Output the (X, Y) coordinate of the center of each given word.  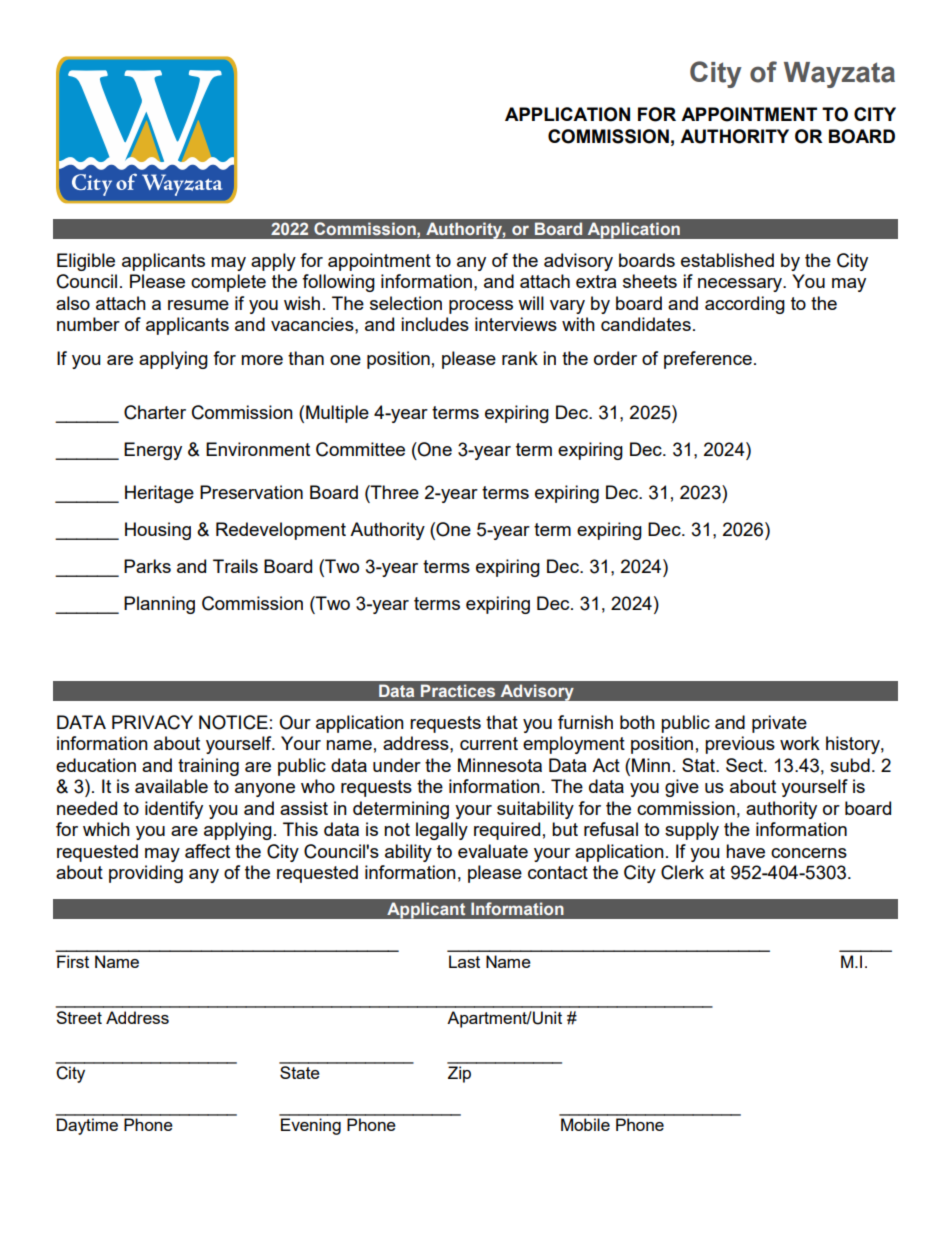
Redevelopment (281, 531)
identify (174, 810)
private (779, 724)
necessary (741, 285)
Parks (147, 566)
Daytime (87, 1126)
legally (442, 831)
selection (406, 303)
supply (692, 831)
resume (198, 305)
